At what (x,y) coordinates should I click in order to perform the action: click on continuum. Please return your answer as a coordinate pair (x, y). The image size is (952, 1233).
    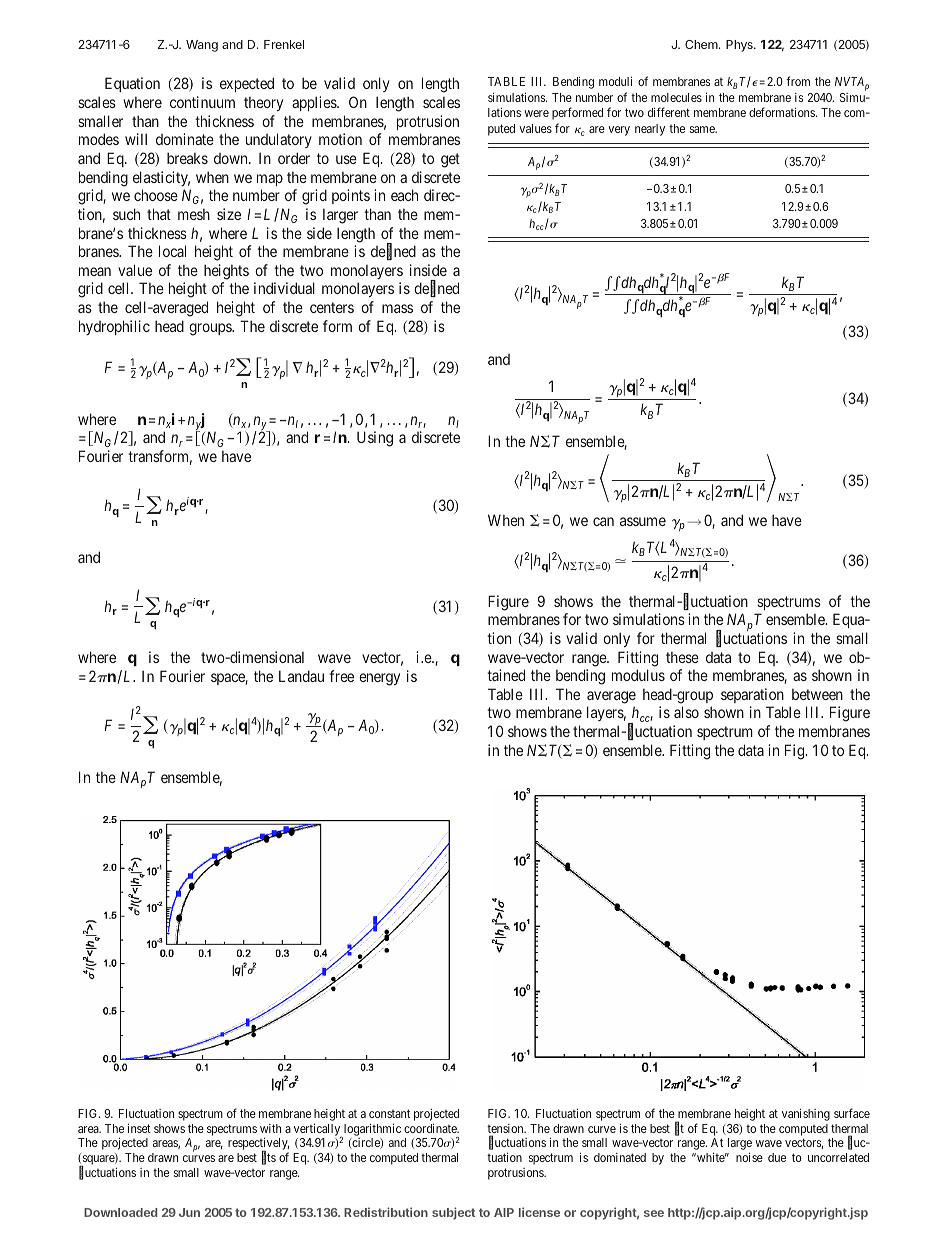
    Looking at the image, I should click on (202, 102).
